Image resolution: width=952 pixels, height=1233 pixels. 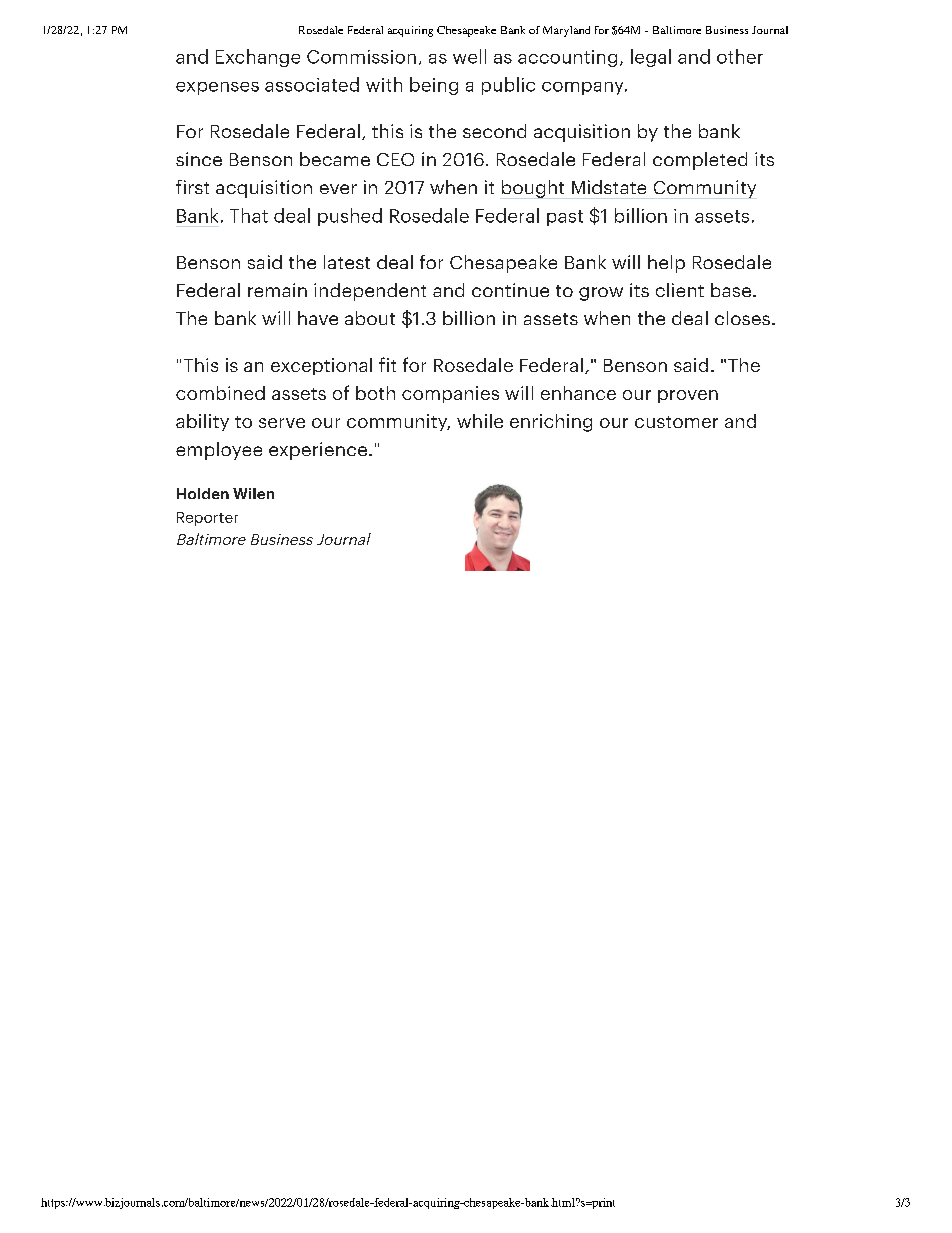 I want to click on legal, so click(x=651, y=58).
